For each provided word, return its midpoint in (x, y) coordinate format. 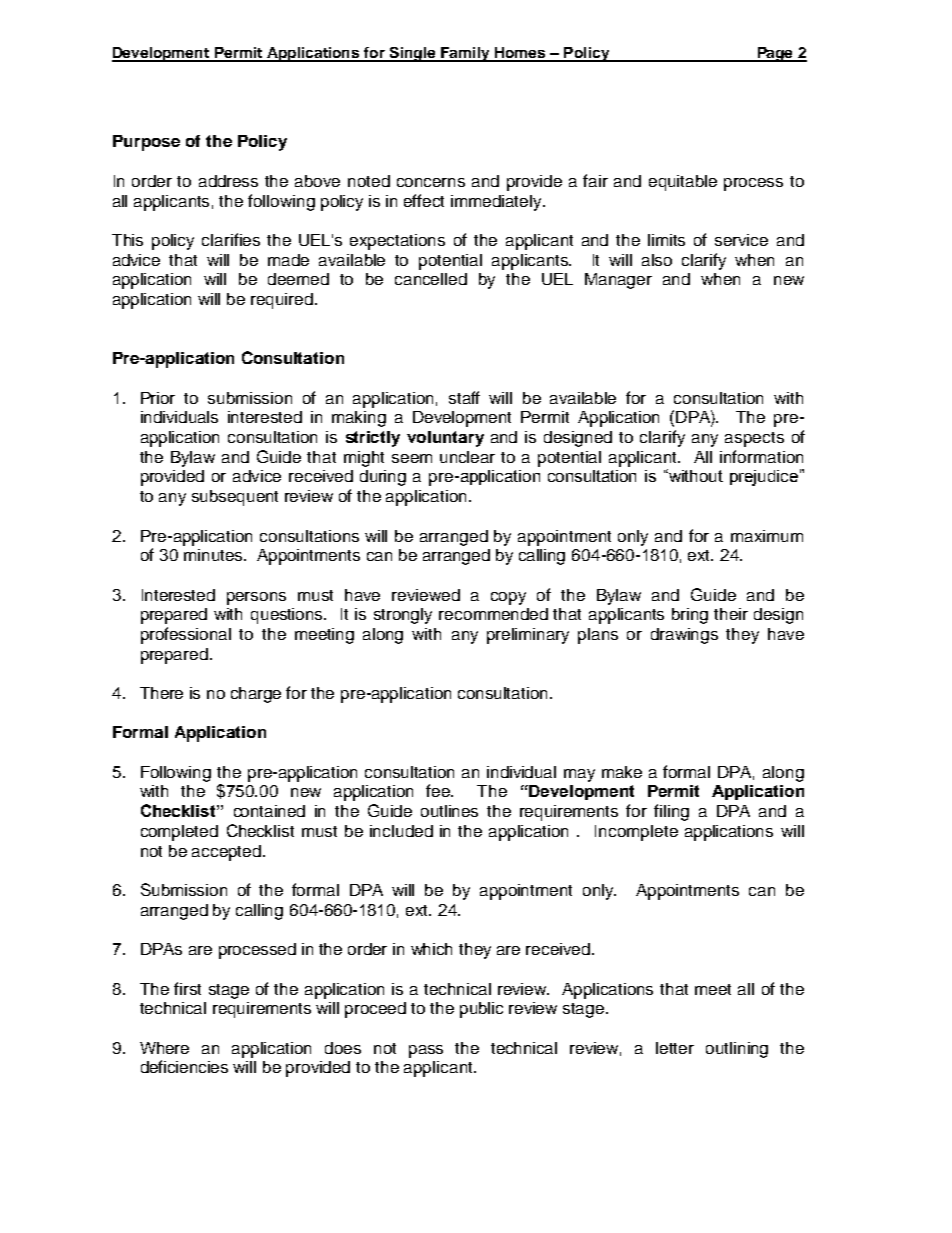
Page (775, 54)
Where (164, 1048)
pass (426, 1051)
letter (675, 1048)
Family (465, 54)
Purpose (146, 143)
